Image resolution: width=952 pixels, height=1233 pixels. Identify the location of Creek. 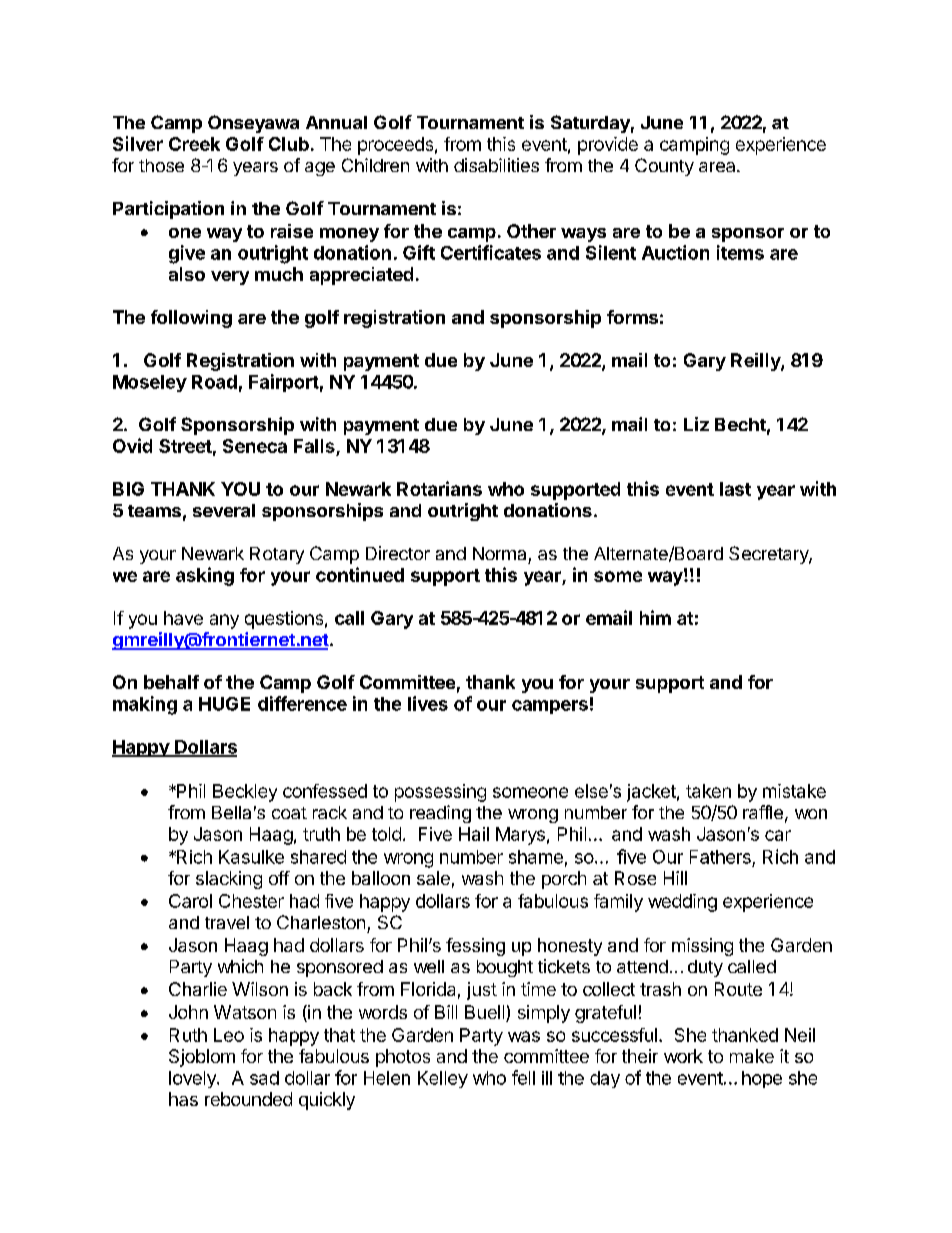
(194, 144).
